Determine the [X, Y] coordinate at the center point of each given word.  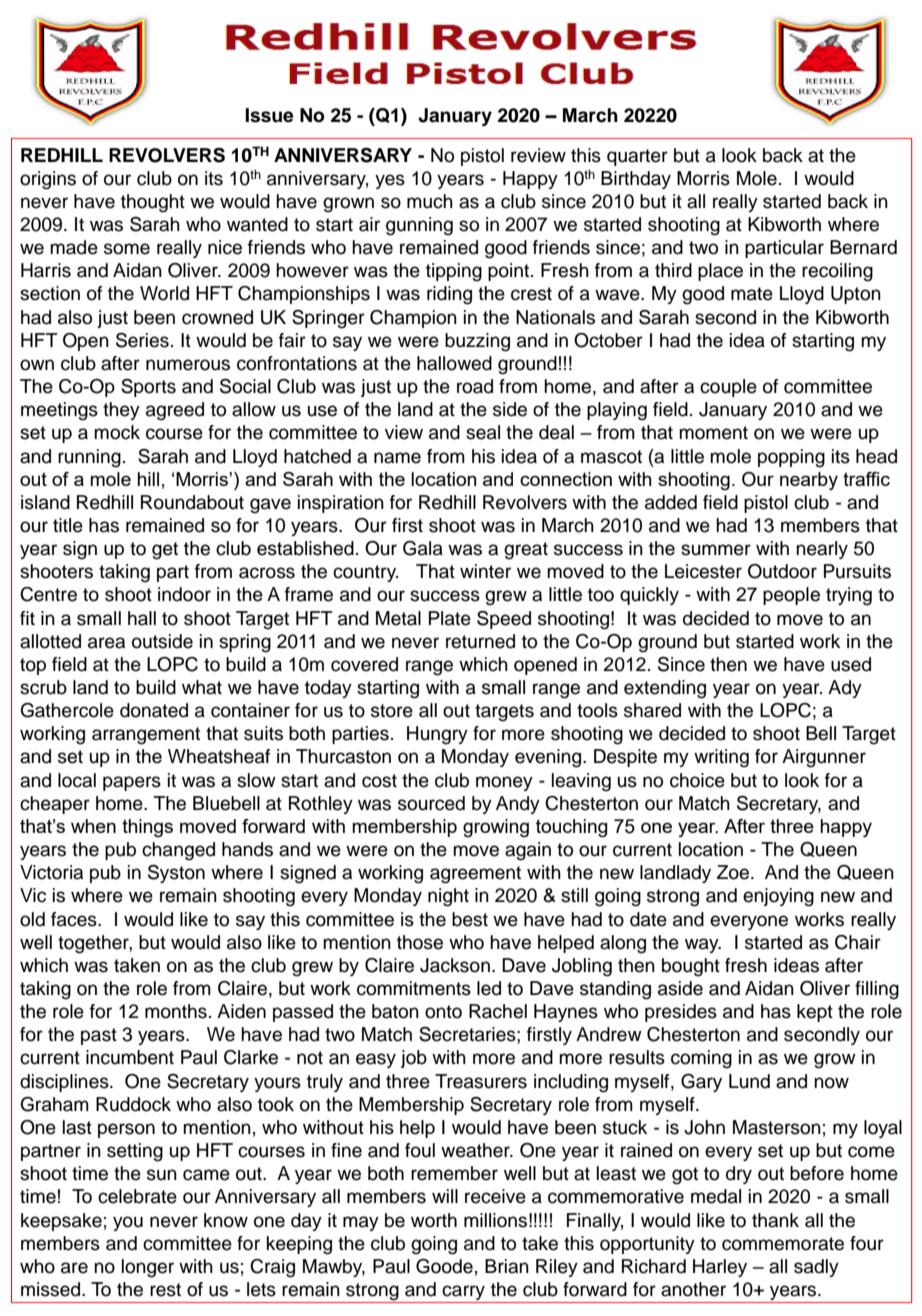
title [68, 525]
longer [148, 1268]
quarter [637, 157]
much [430, 201]
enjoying [778, 897]
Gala [423, 548]
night [448, 897]
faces [75, 919]
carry [464, 1294]
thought [153, 203]
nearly [822, 550]
